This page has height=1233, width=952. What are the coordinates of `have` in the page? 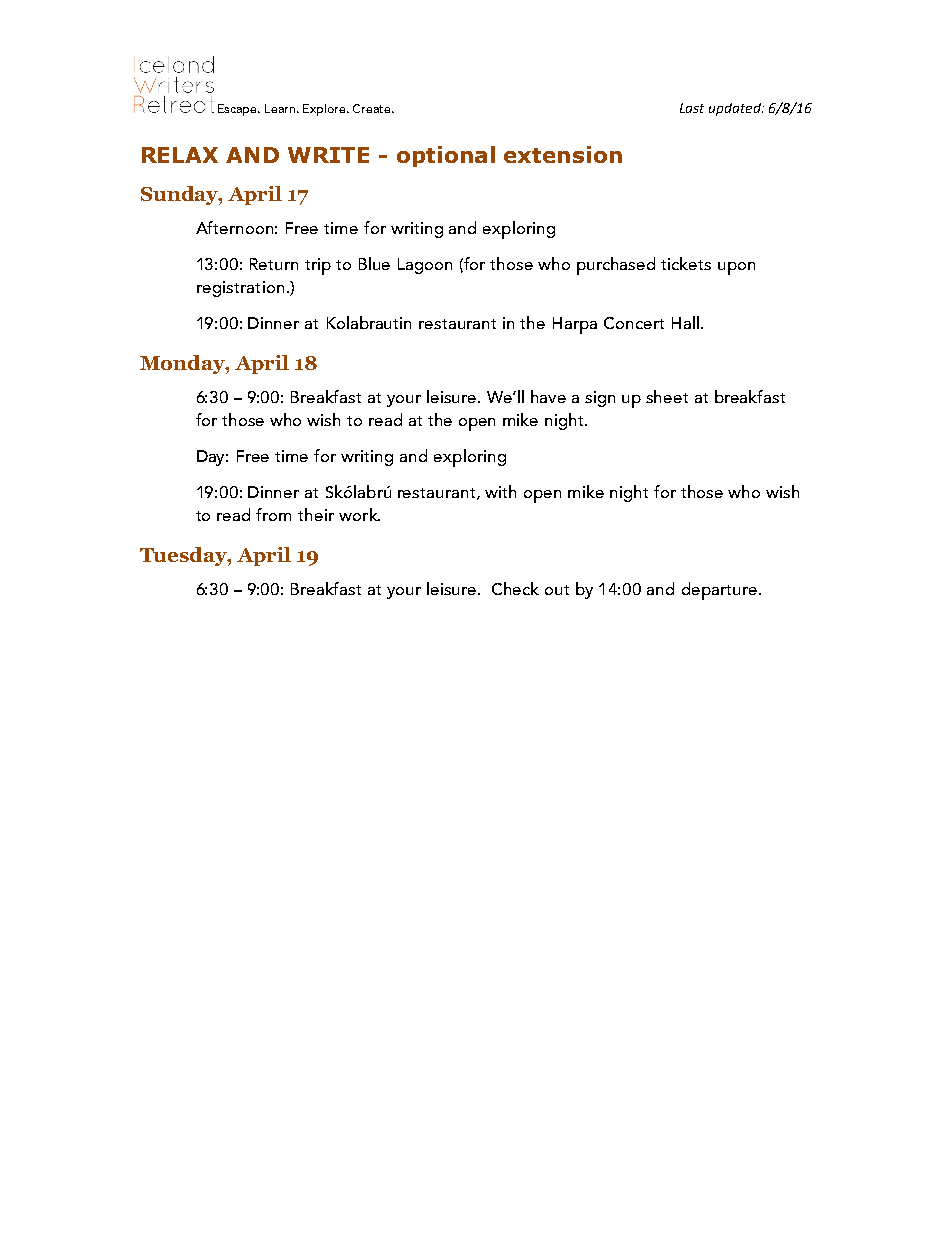 It's located at (548, 396).
